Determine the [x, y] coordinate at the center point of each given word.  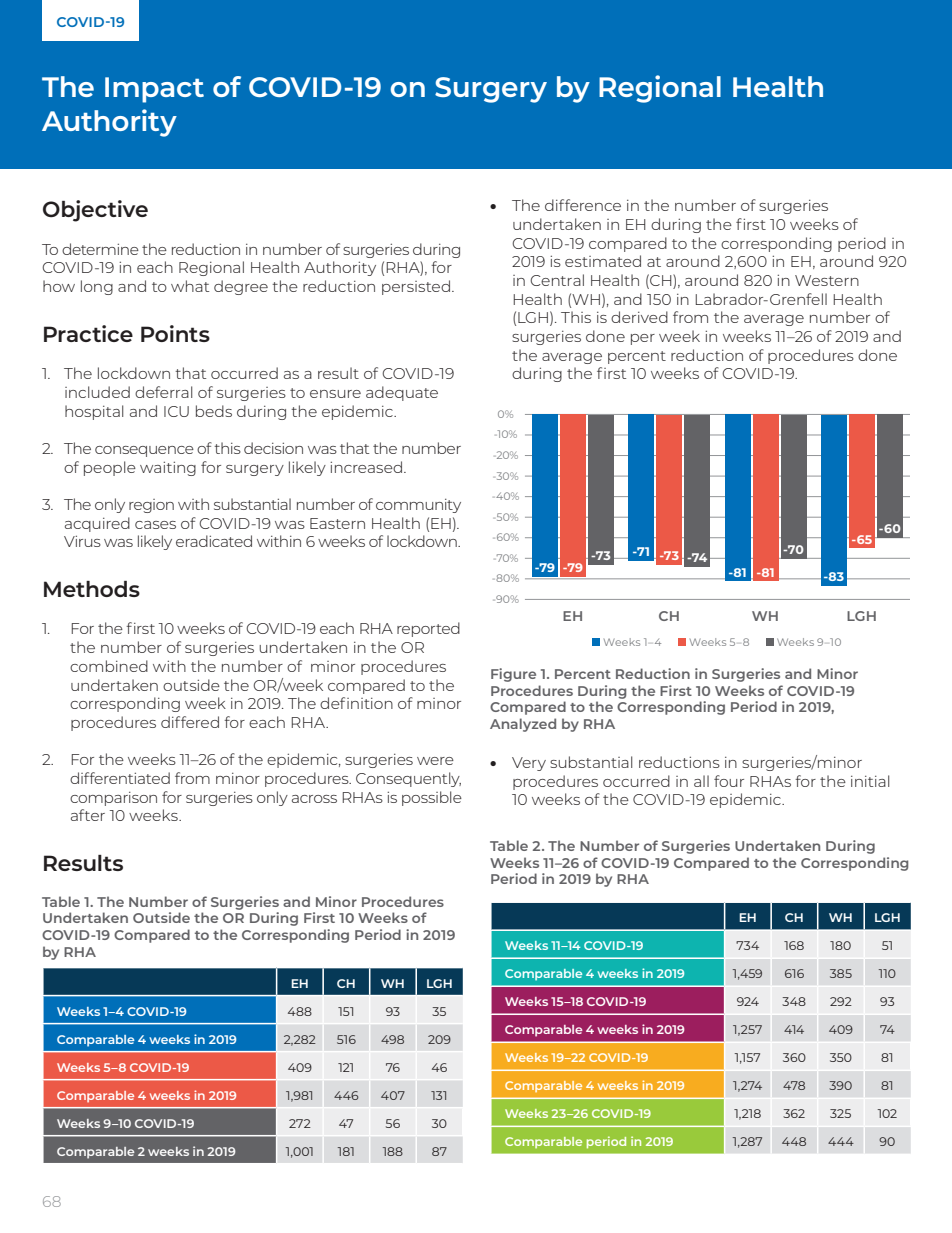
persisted [416, 287]
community [418, 506]
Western [827, 280]
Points [175, 333]
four [729, 781]
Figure [513, 675]
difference [583, 205]
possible [432, 798]
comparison [113, 799]
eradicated [214, 541]
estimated [603, 261]
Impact [154, 90]
